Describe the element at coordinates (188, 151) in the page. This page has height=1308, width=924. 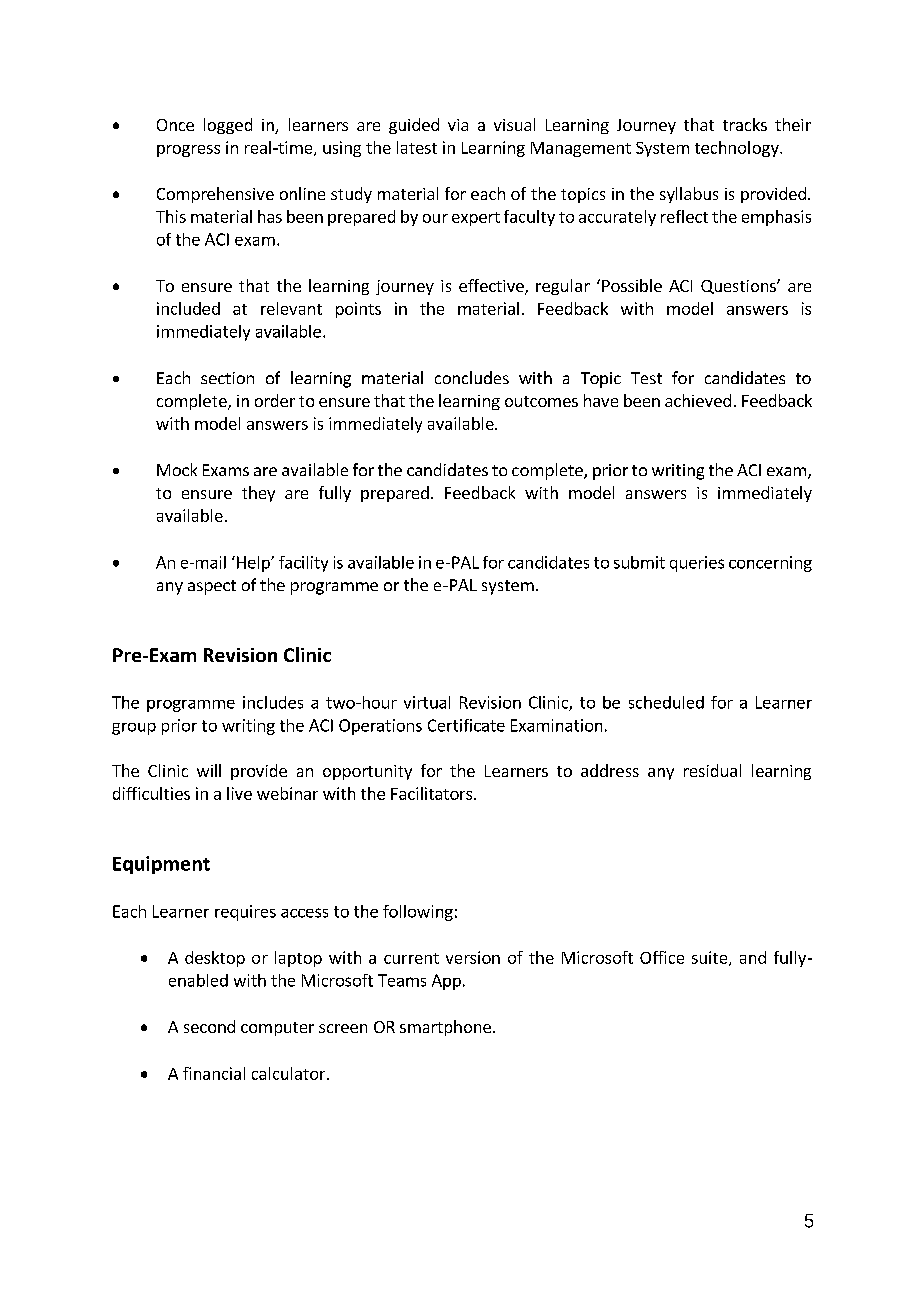
I see `progress` at that location.
